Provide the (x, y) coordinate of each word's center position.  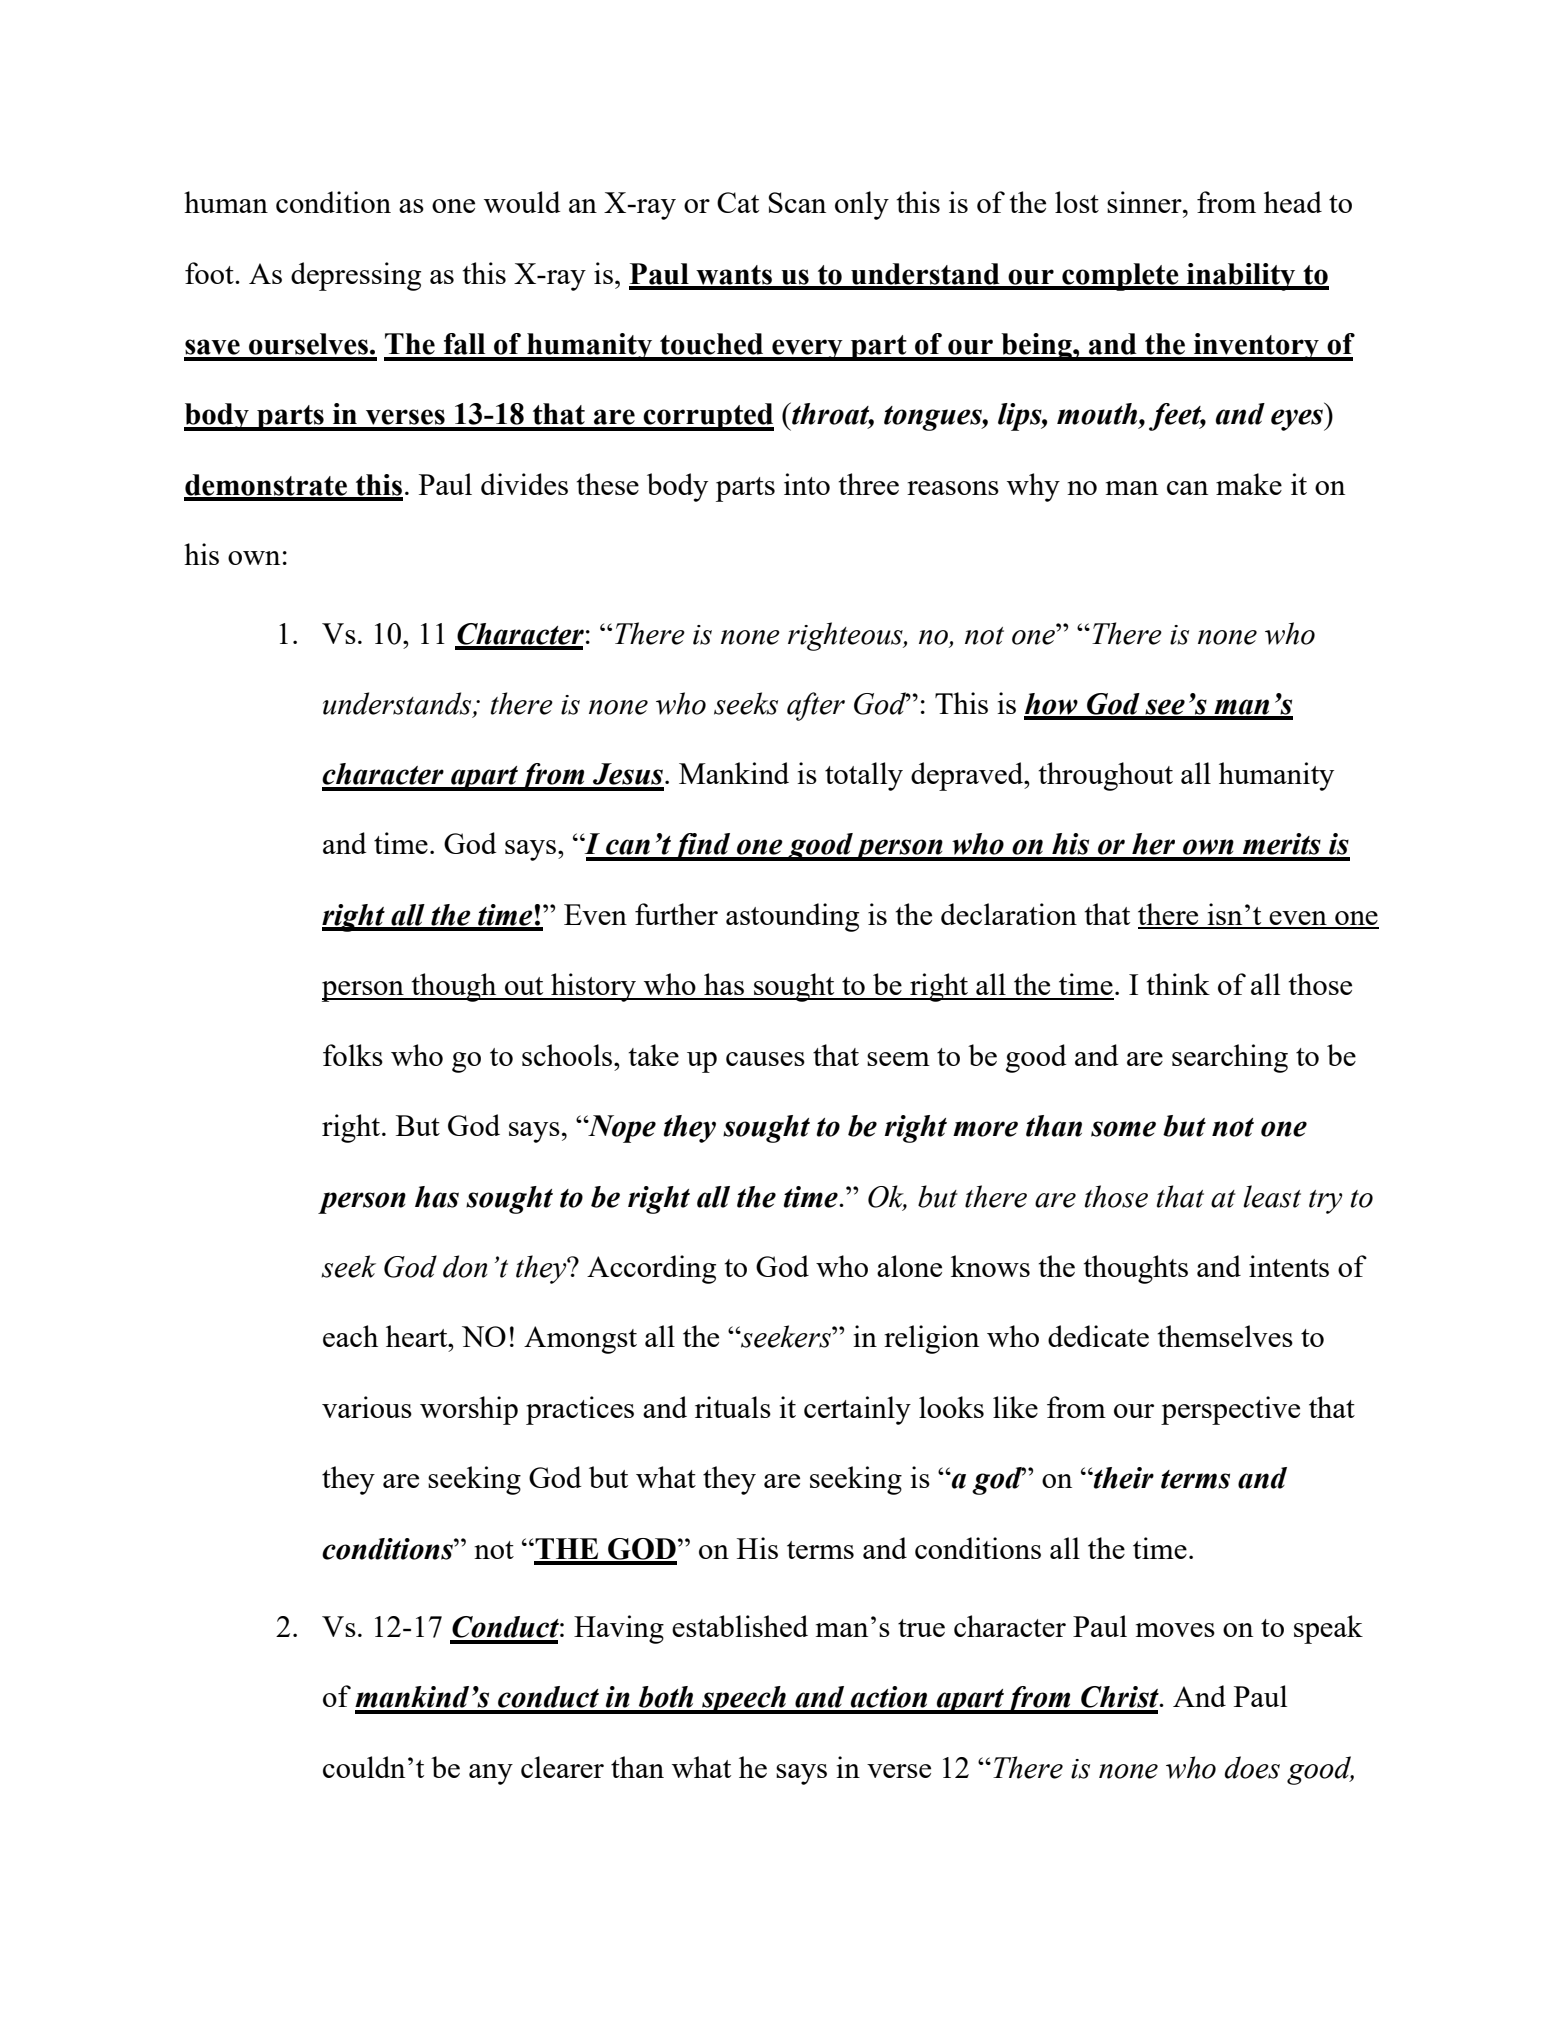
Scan (797, 202)
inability (1241, 277)
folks (353, 1055)
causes (765, 1059)
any (491, 1774)
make (1249, 484)
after (816, 706)
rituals (733, 1407)
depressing (356, 276)
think (1178, 984)
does (1252, 1767)
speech (744, 1700)
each (350, 1336)
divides (524, 484)
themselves (1225, 1336)
